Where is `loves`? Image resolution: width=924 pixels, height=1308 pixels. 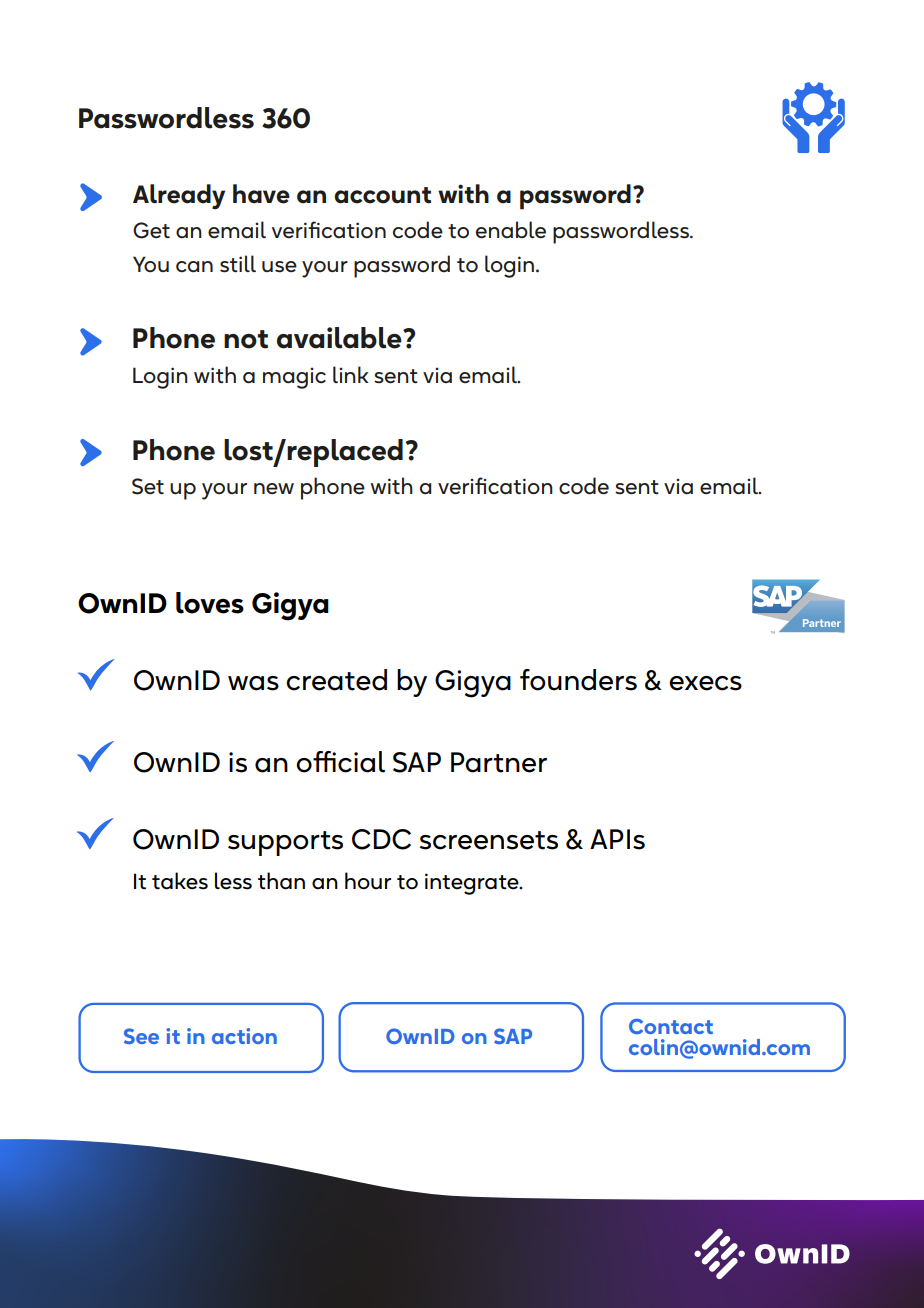 loves is located at coordinates (210, 603).
